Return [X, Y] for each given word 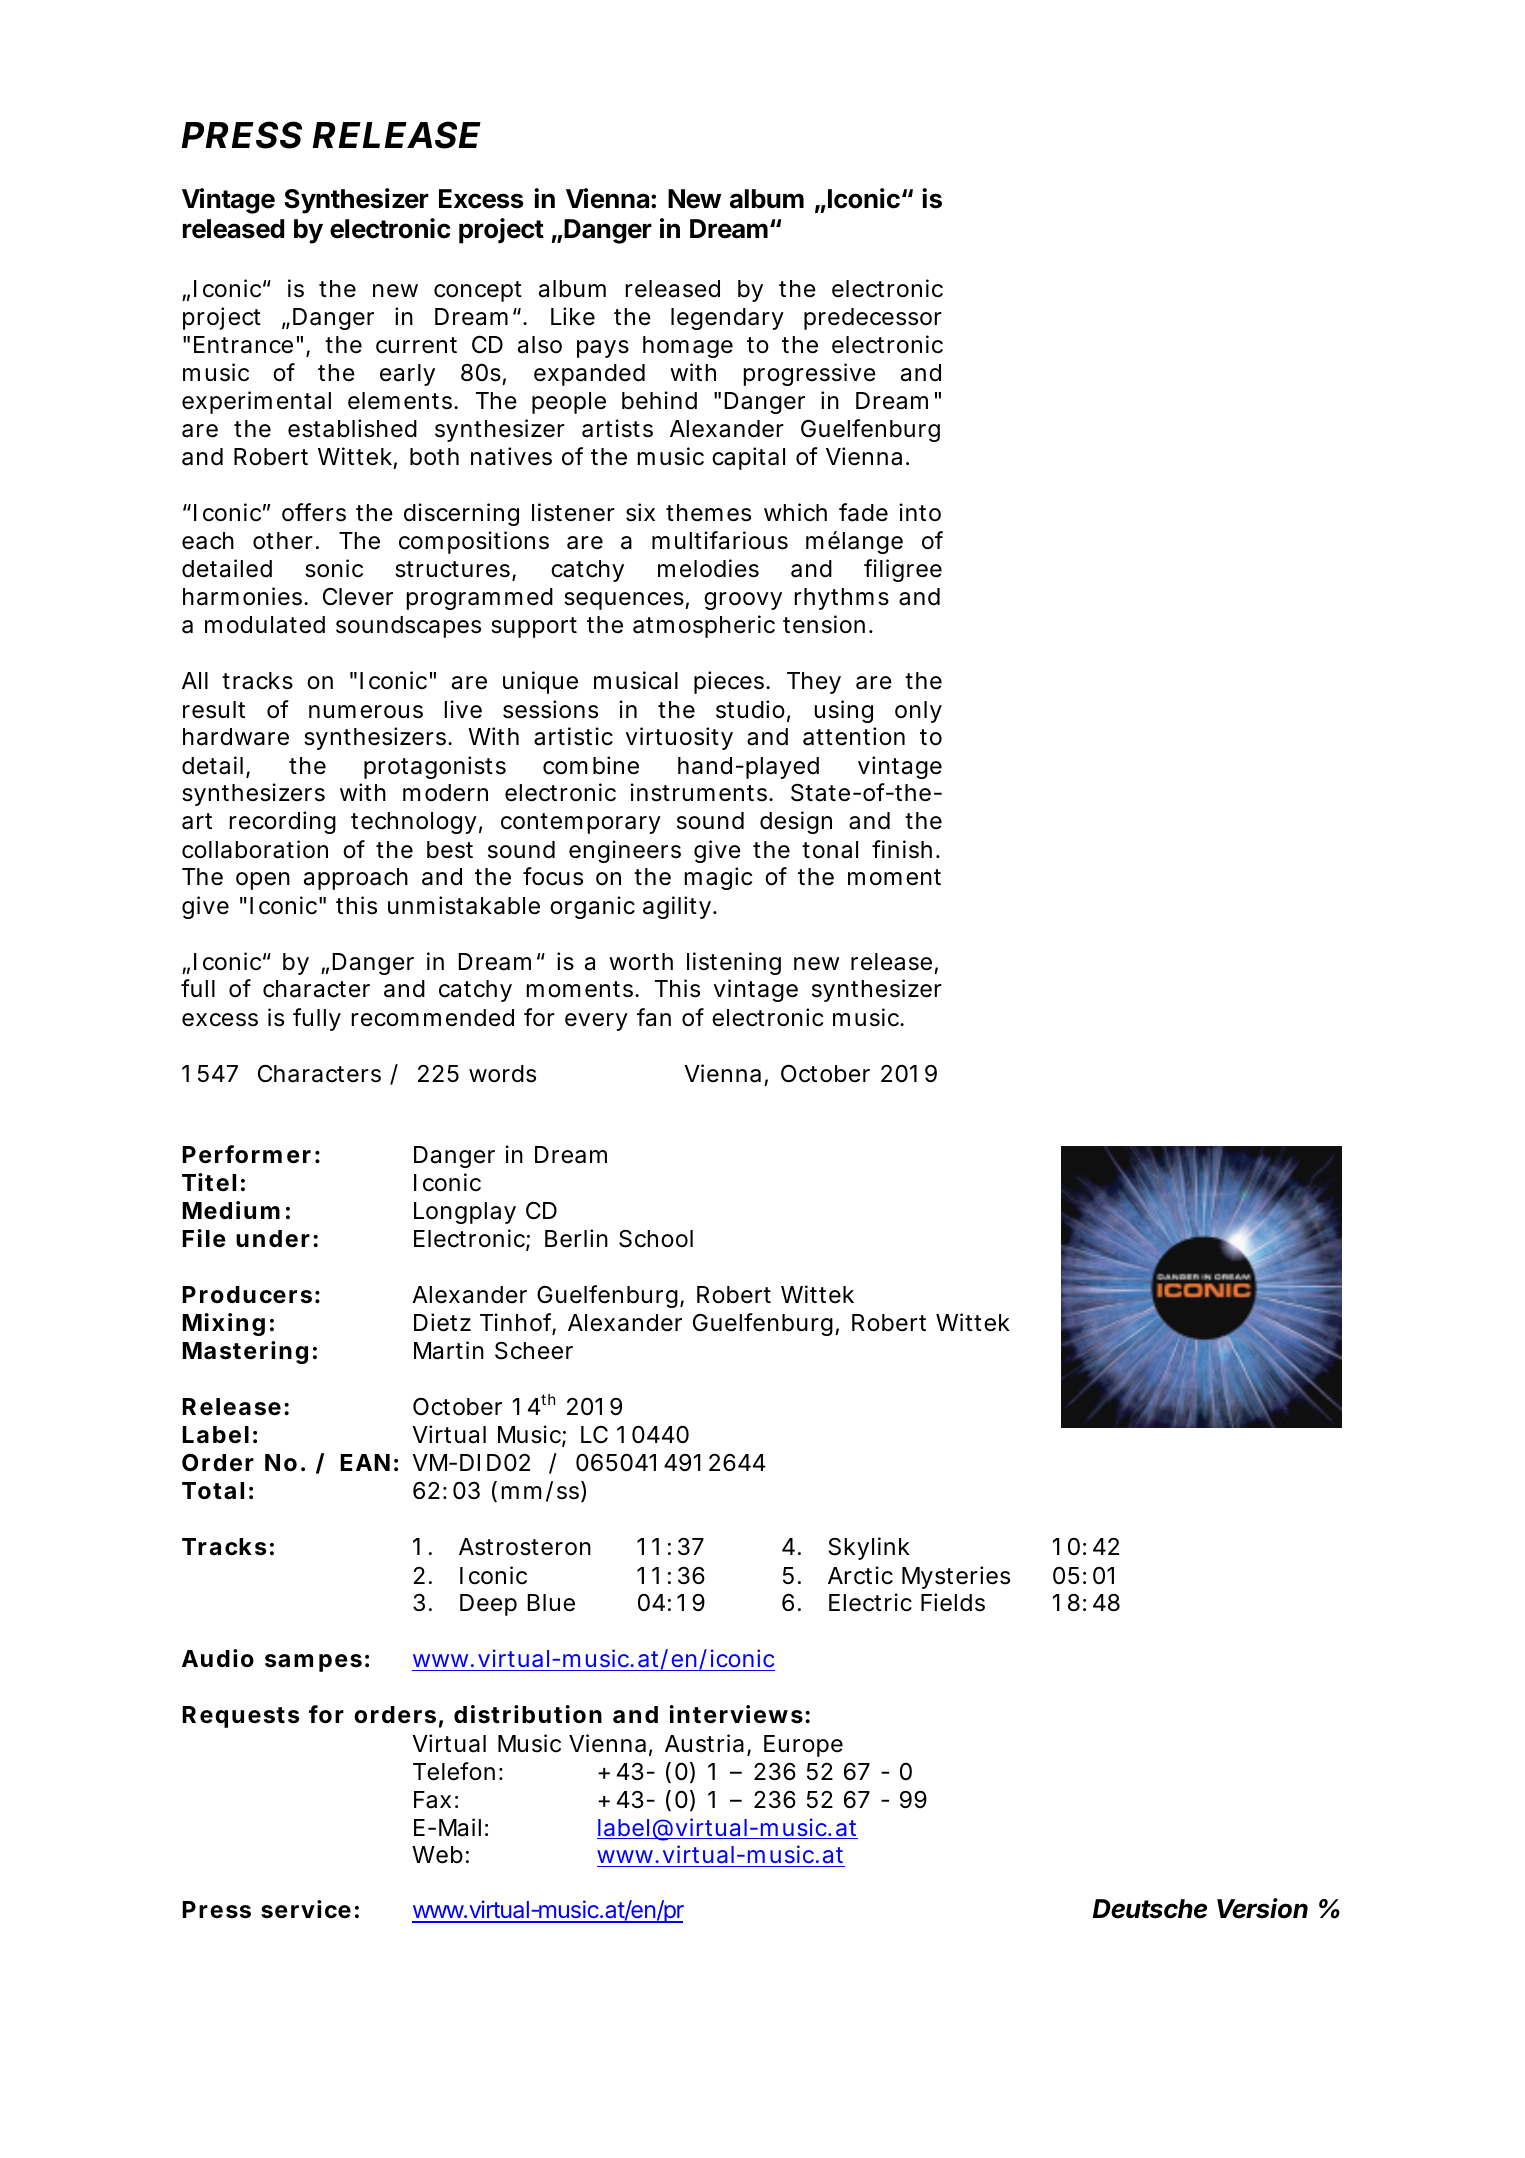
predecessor [873, 319]
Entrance [243, 345]
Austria [704, 1743]
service [306, 1909]
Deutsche [1150, 1909]
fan [654, 1017]
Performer [246, 1154]
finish [902, 849]
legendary [727, 319]
